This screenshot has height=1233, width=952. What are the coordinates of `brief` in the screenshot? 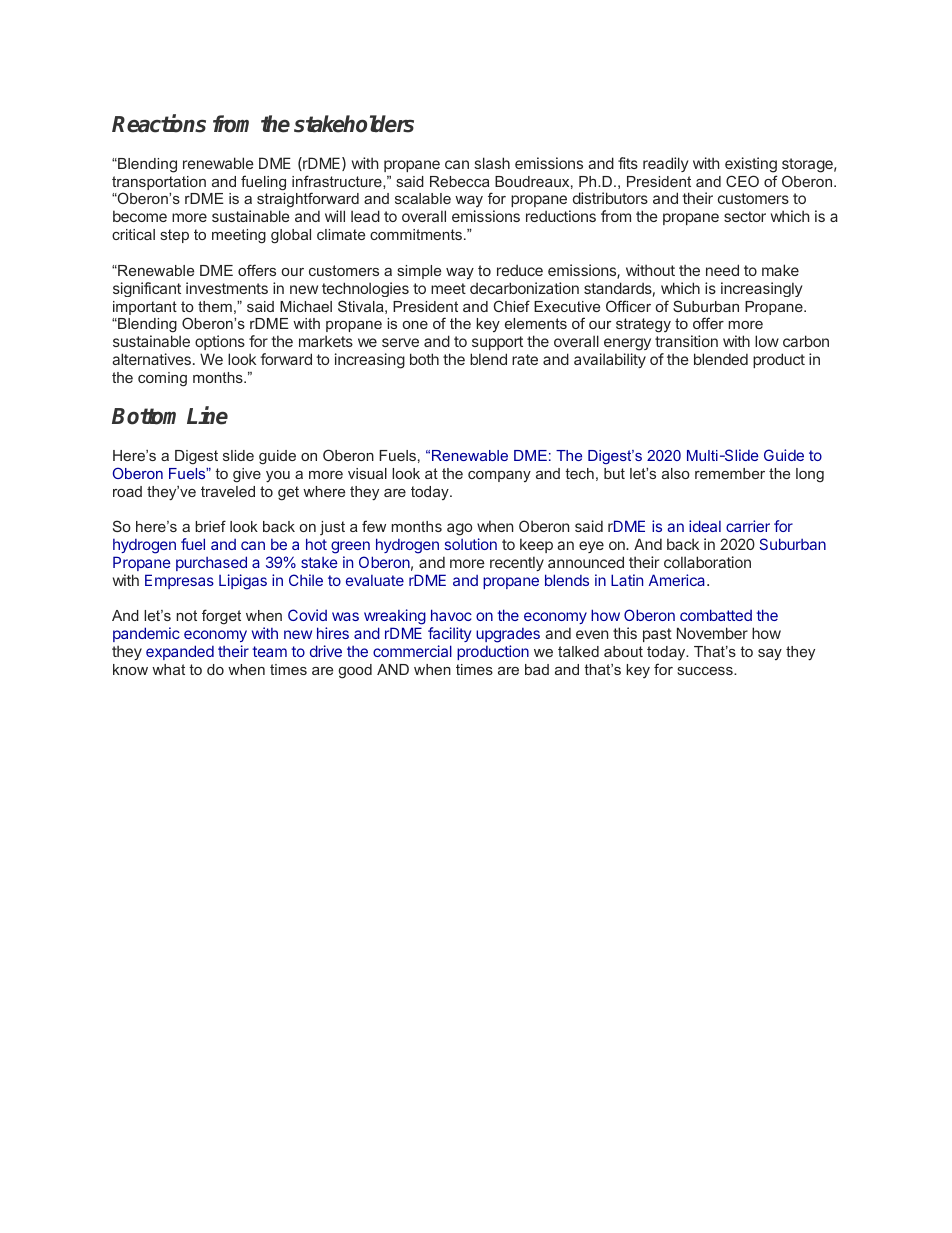 It's located at (210, 526).
